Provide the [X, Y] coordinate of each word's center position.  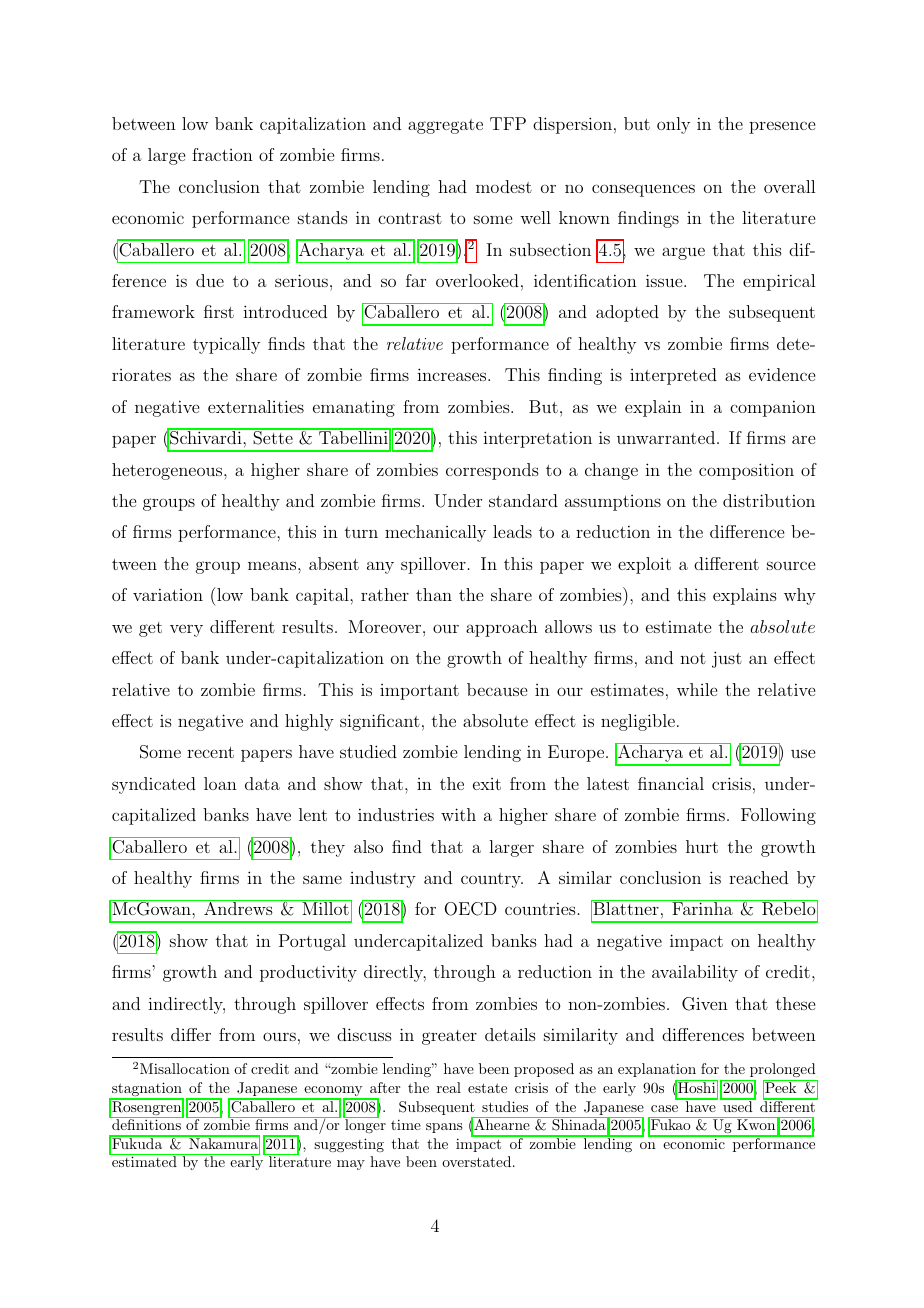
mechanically [435, 533]
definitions [146, 1123]
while [697, 689]
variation [168, 594]
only [673, 125]
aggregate [445, 126]
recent [210, 752]
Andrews [238, 907]
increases [451, 374]
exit [487, 784]
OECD [470, 909]
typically [226, 345]
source [791, 565]
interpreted [673, 376]
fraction [222, 154]
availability [695, 973]
